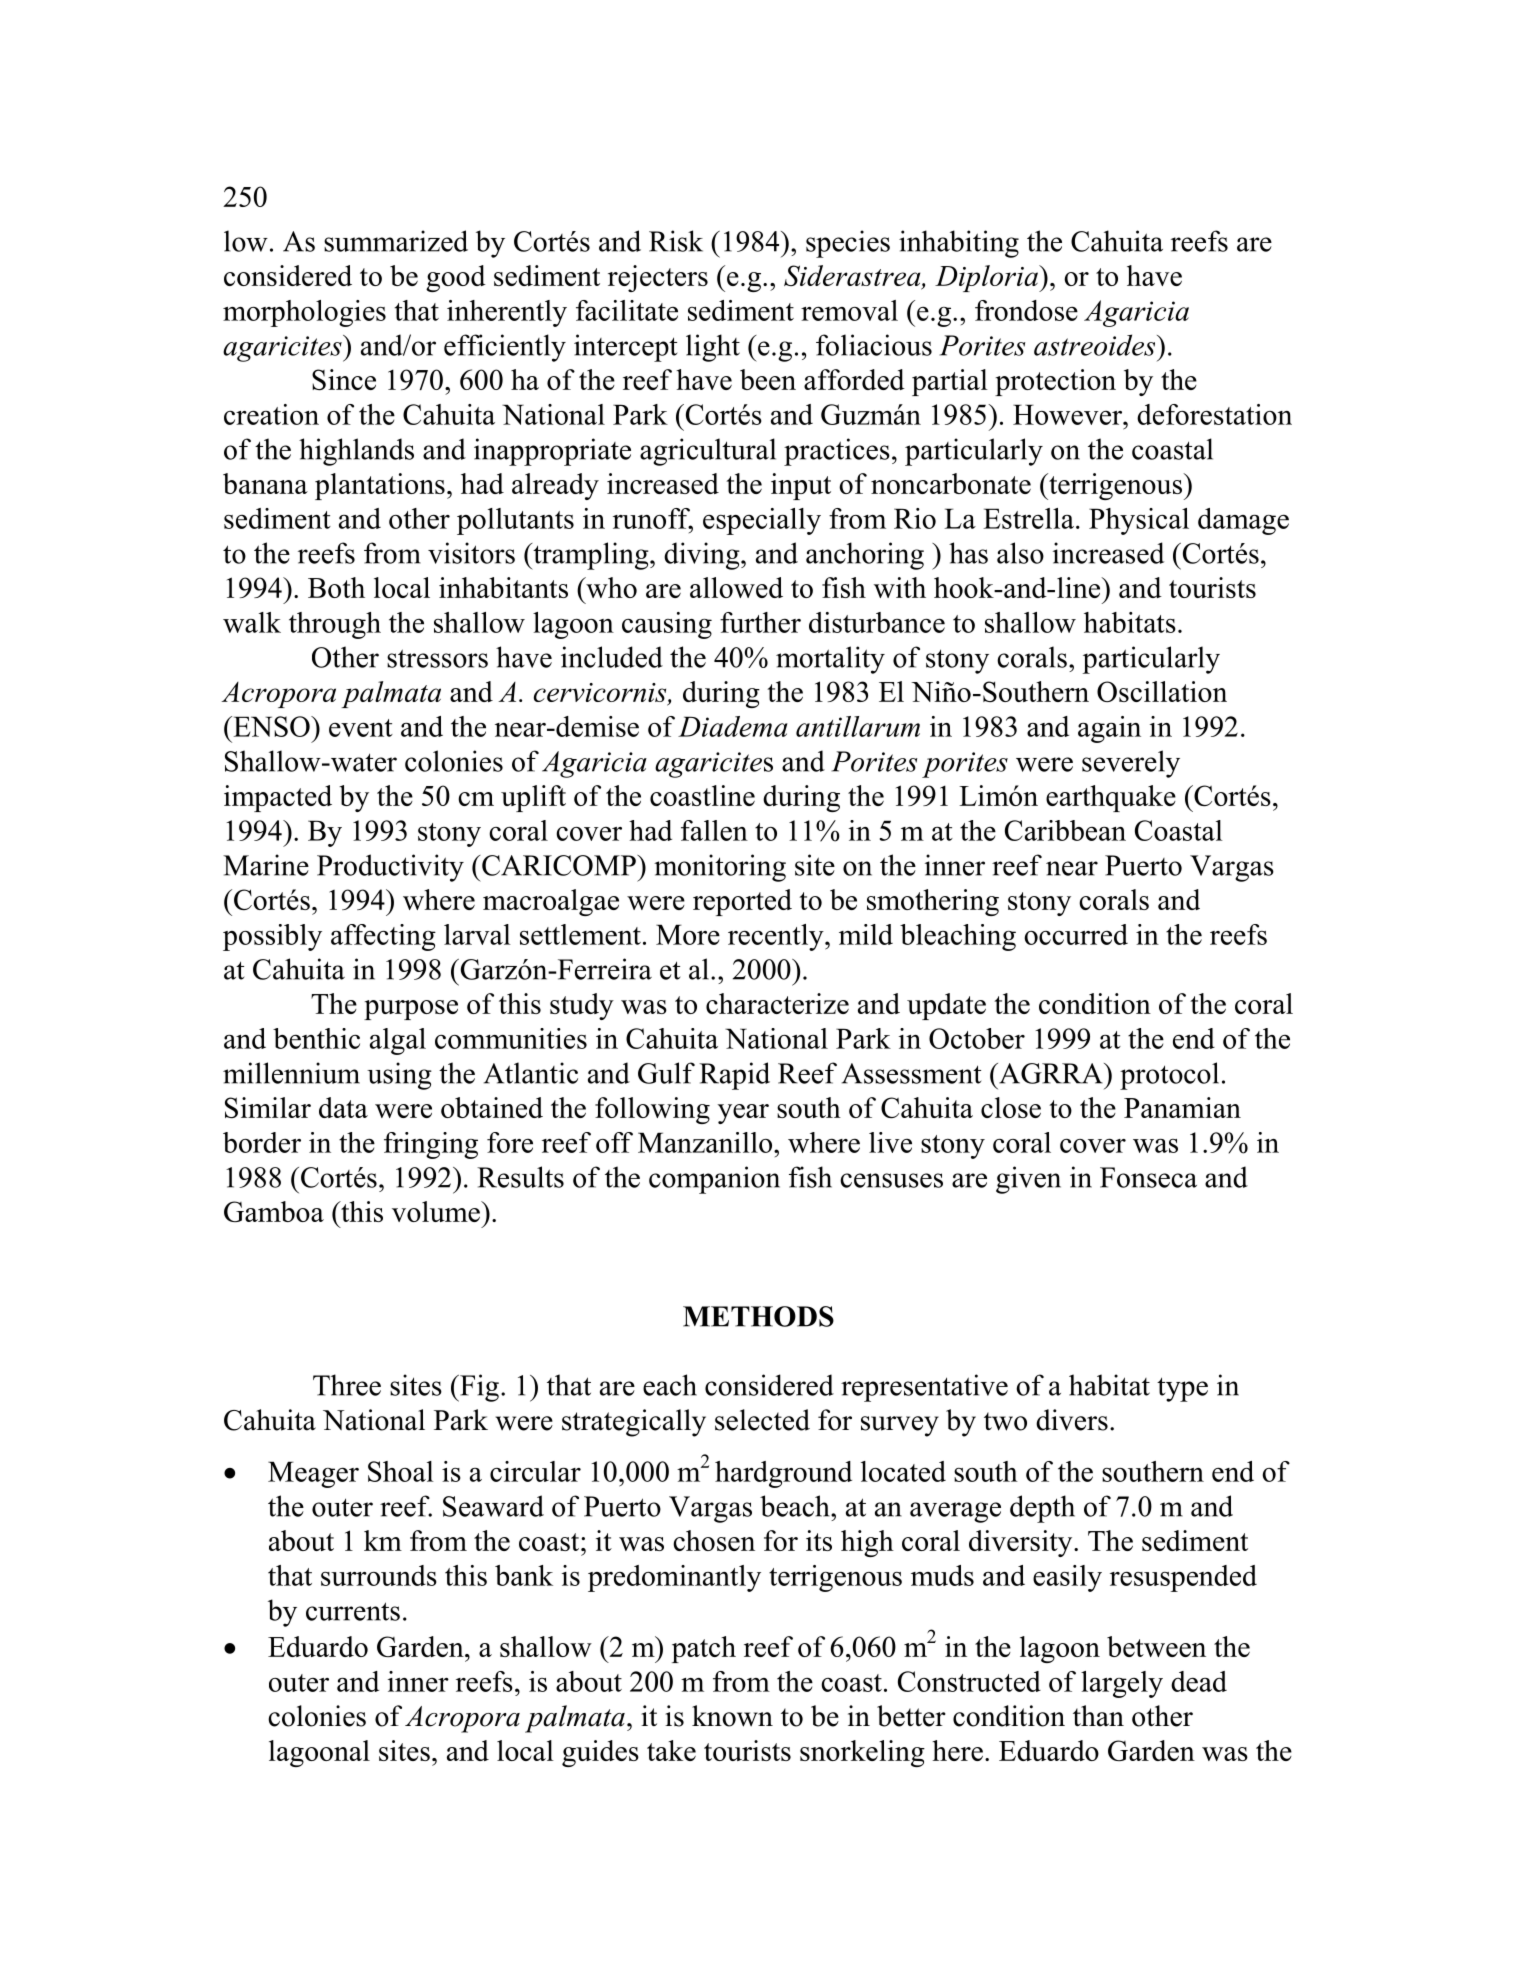  I want to click on known, so click(732, 1716).
